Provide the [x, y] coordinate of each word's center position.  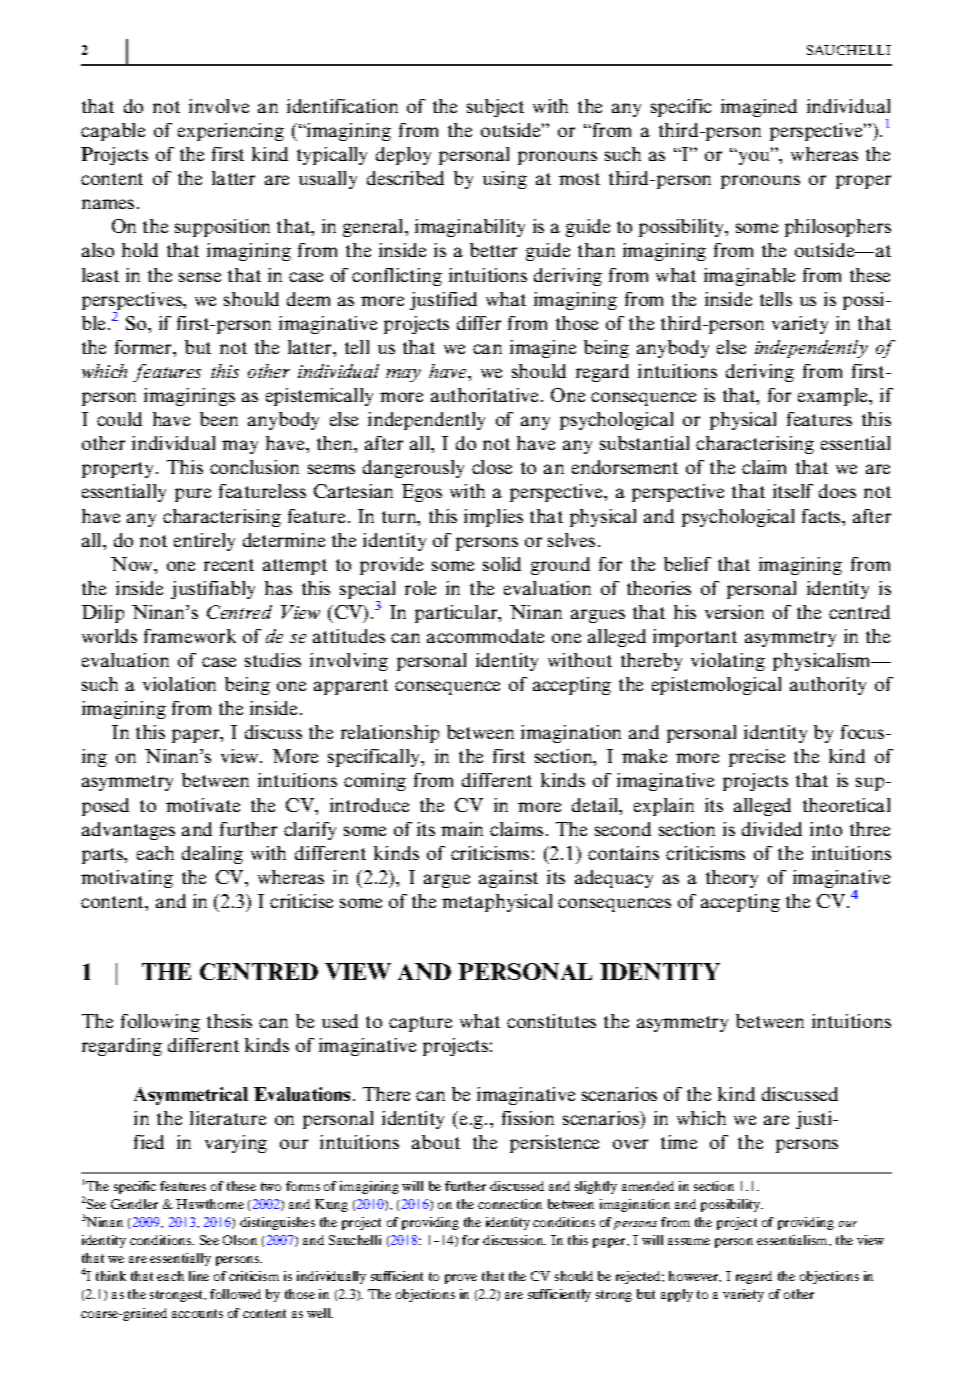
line [199, 1276]
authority [828, 686]
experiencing [231, 132]
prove [461, 1279]
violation [179, 684]
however [695, 1276]
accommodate [485, 636]
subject [495, 108]
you [754, 157]
